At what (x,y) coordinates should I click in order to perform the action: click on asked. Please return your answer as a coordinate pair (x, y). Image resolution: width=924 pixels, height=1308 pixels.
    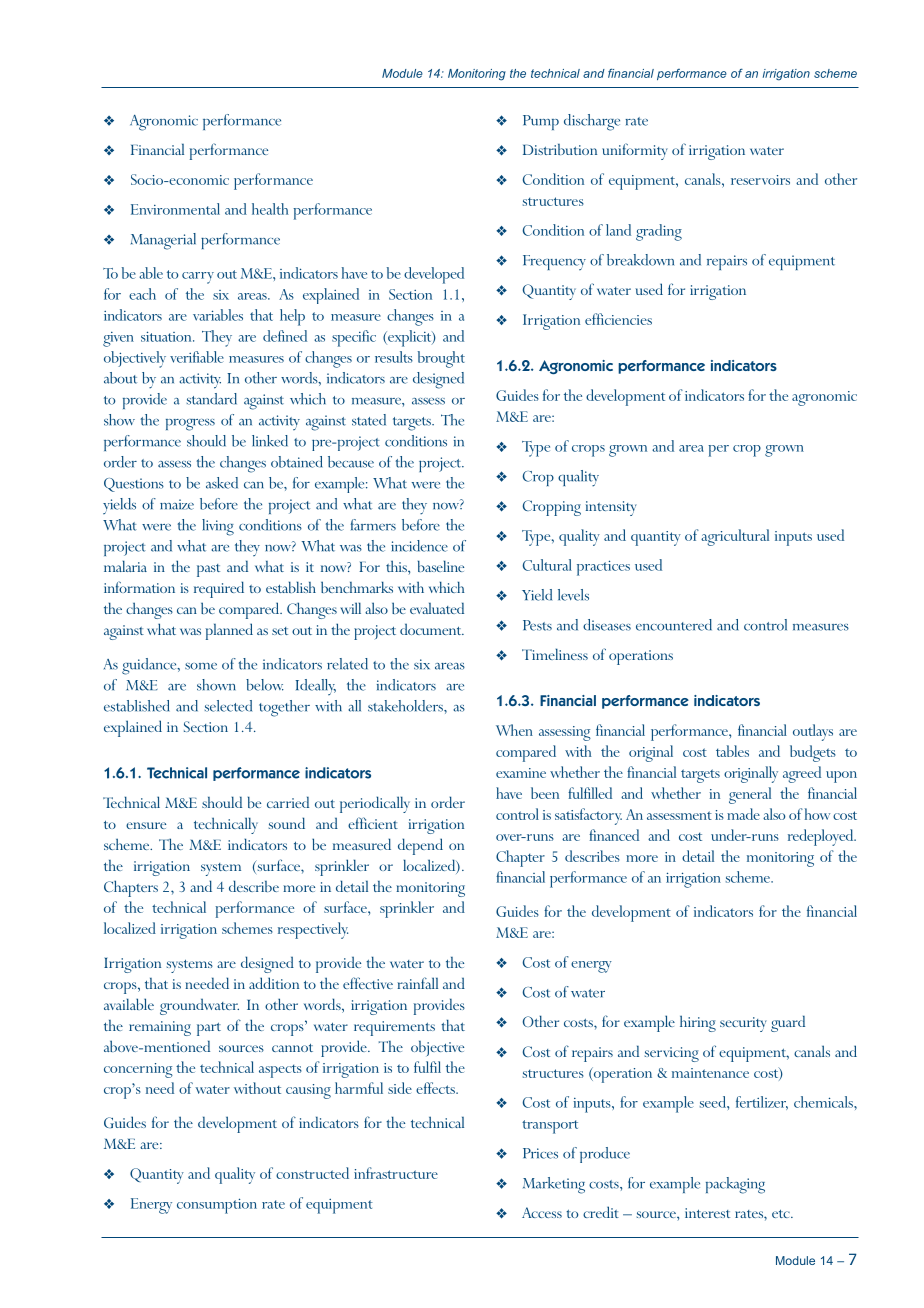
    Looking at the image, I should click on (222, 483).
